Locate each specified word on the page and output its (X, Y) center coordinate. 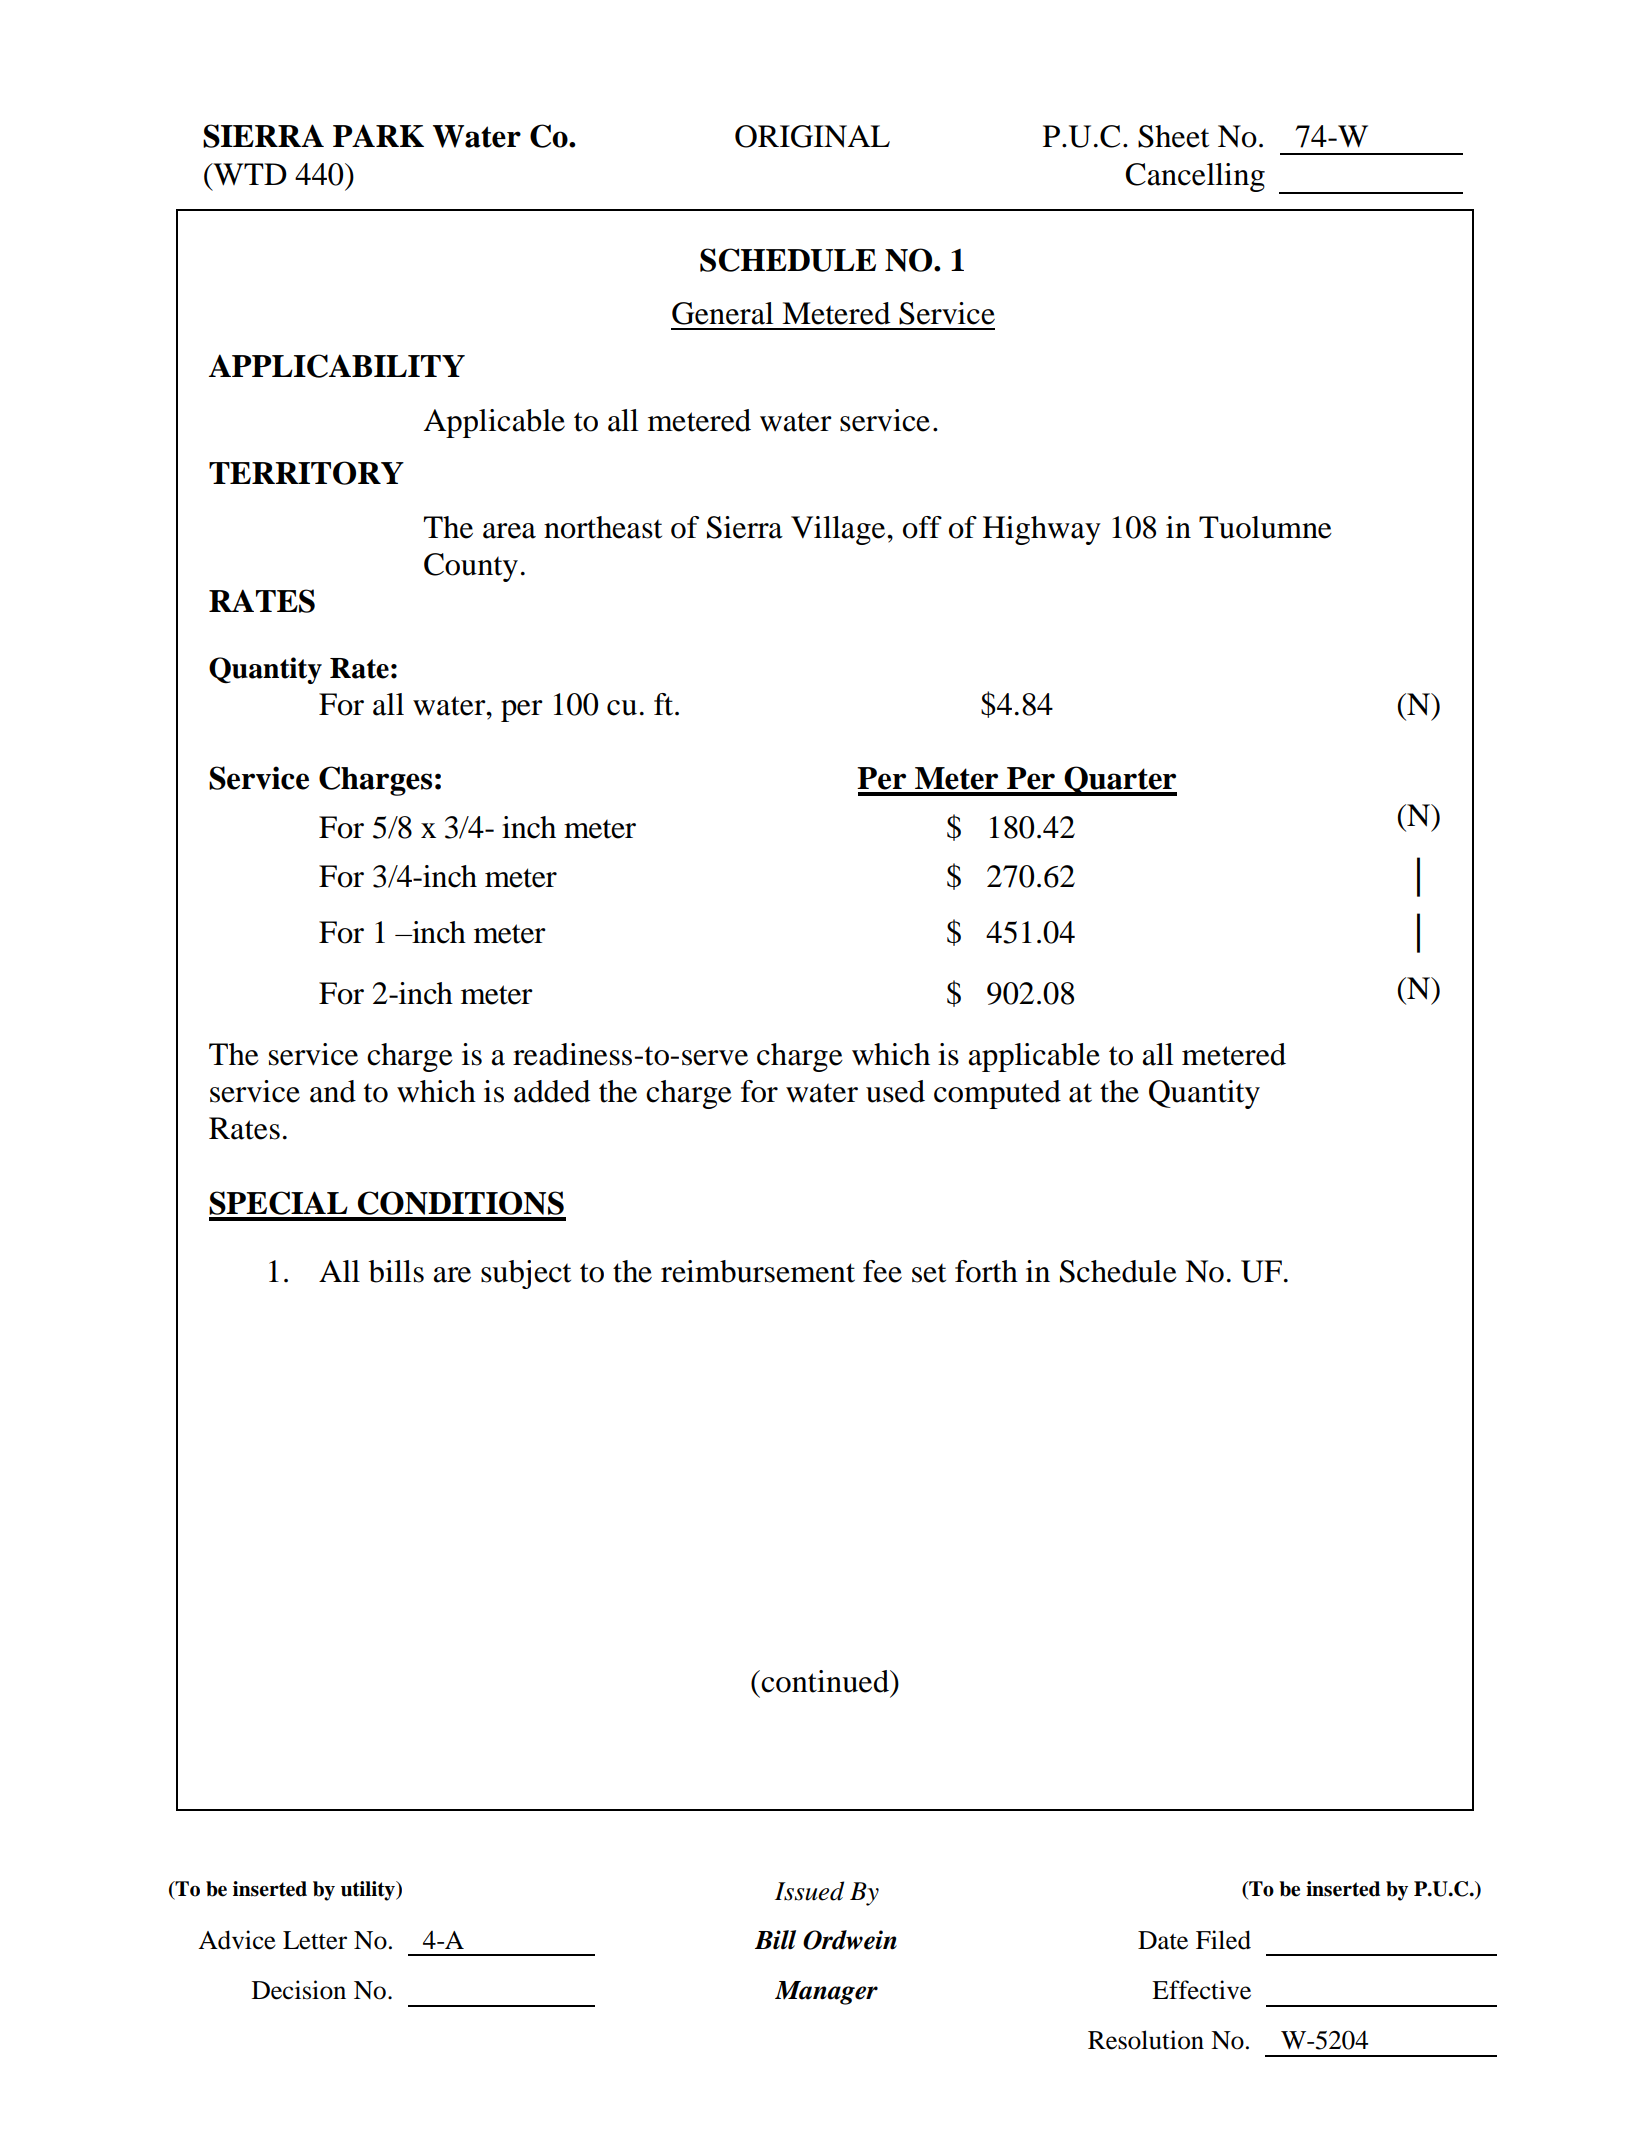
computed (997, 1094)
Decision (299, 1990)
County (471, 567)
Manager (826, 1993)
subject (526, 1274)
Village (839, 530)
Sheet (1173, 136)
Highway (1042, 530)
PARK (378, 135)
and (333, 1091)
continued (825, 1681)
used (895, 1091)
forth (986, 1271)
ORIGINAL (812, 136)
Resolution (1146, 2040)
